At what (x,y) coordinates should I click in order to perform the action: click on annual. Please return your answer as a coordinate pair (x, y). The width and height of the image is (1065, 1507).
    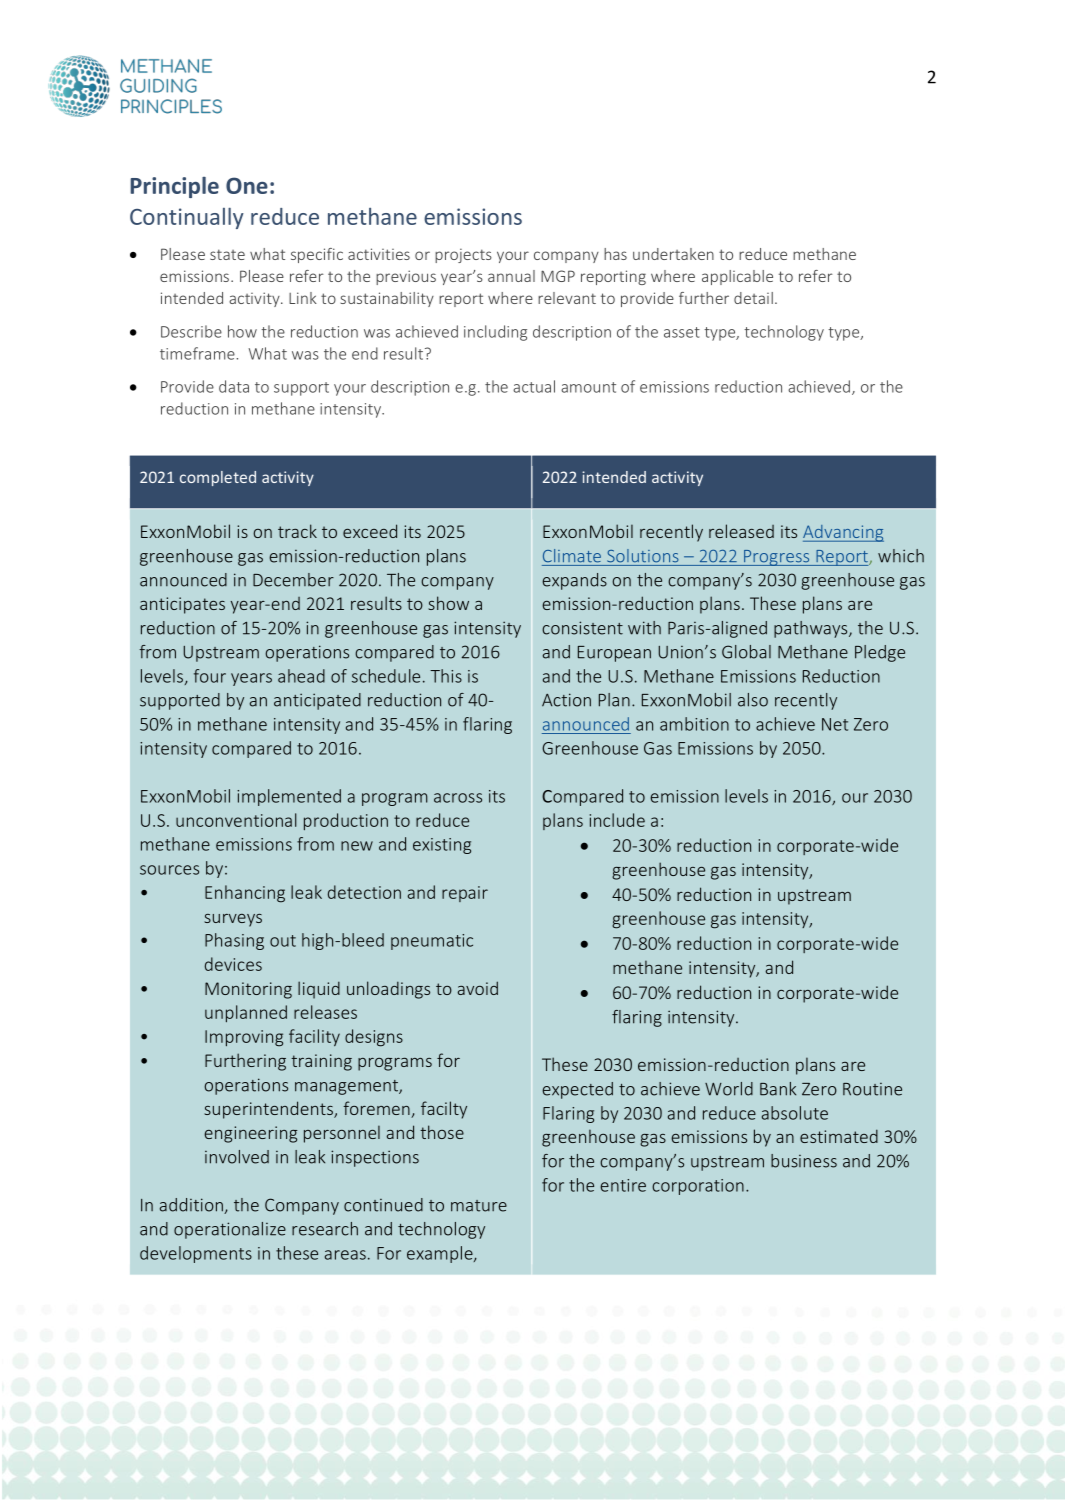
    Looking at the image, I should click on (511, 276).
